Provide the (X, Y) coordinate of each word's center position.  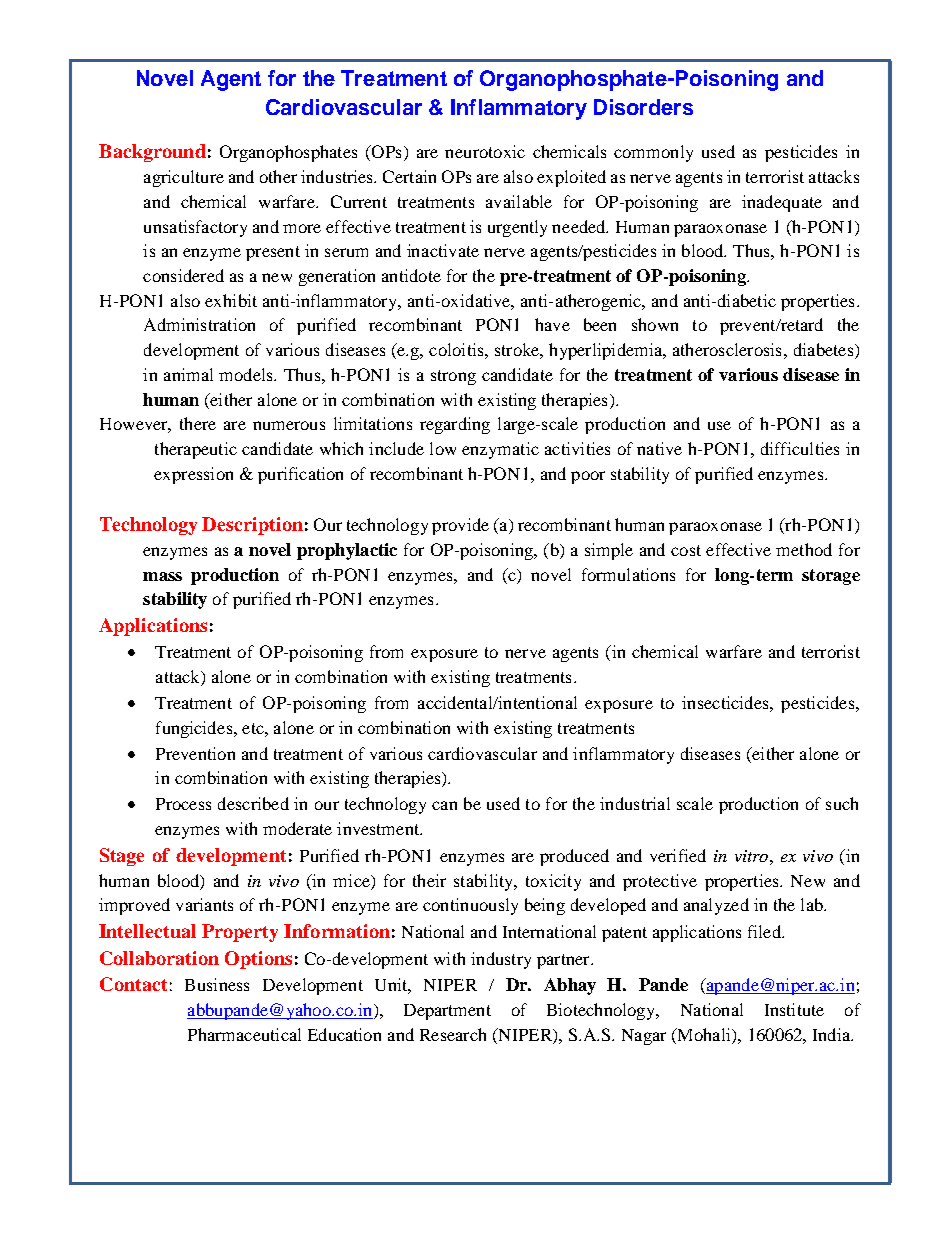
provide (460, 526)
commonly (653, 153)
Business (217, 984)
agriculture (184, 178)
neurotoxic (485, 151)
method (804, 549)
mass (162, 576)
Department (447, 1012)
